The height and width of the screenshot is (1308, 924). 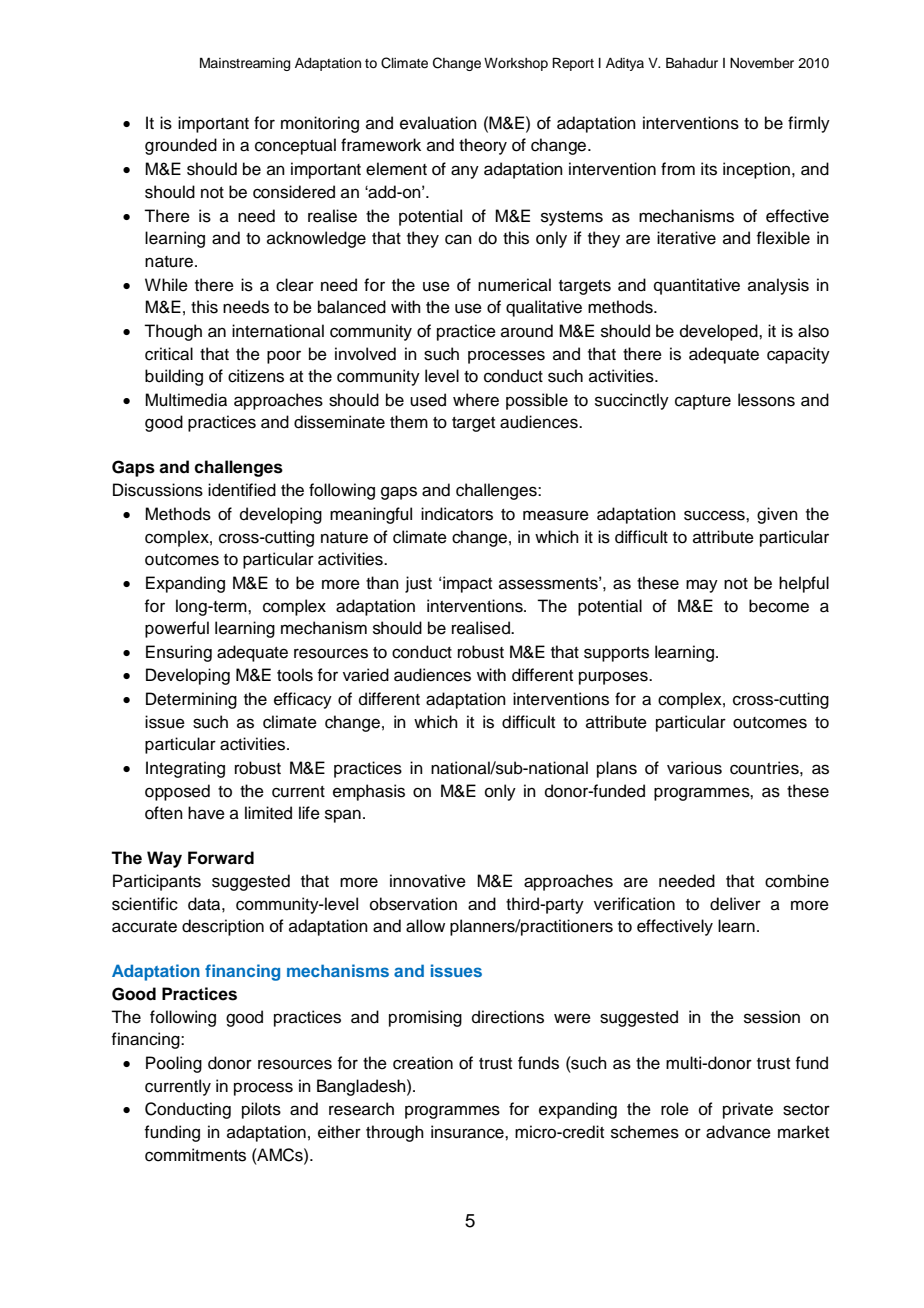 I want to click on developed, so click(x=720, y=332).
